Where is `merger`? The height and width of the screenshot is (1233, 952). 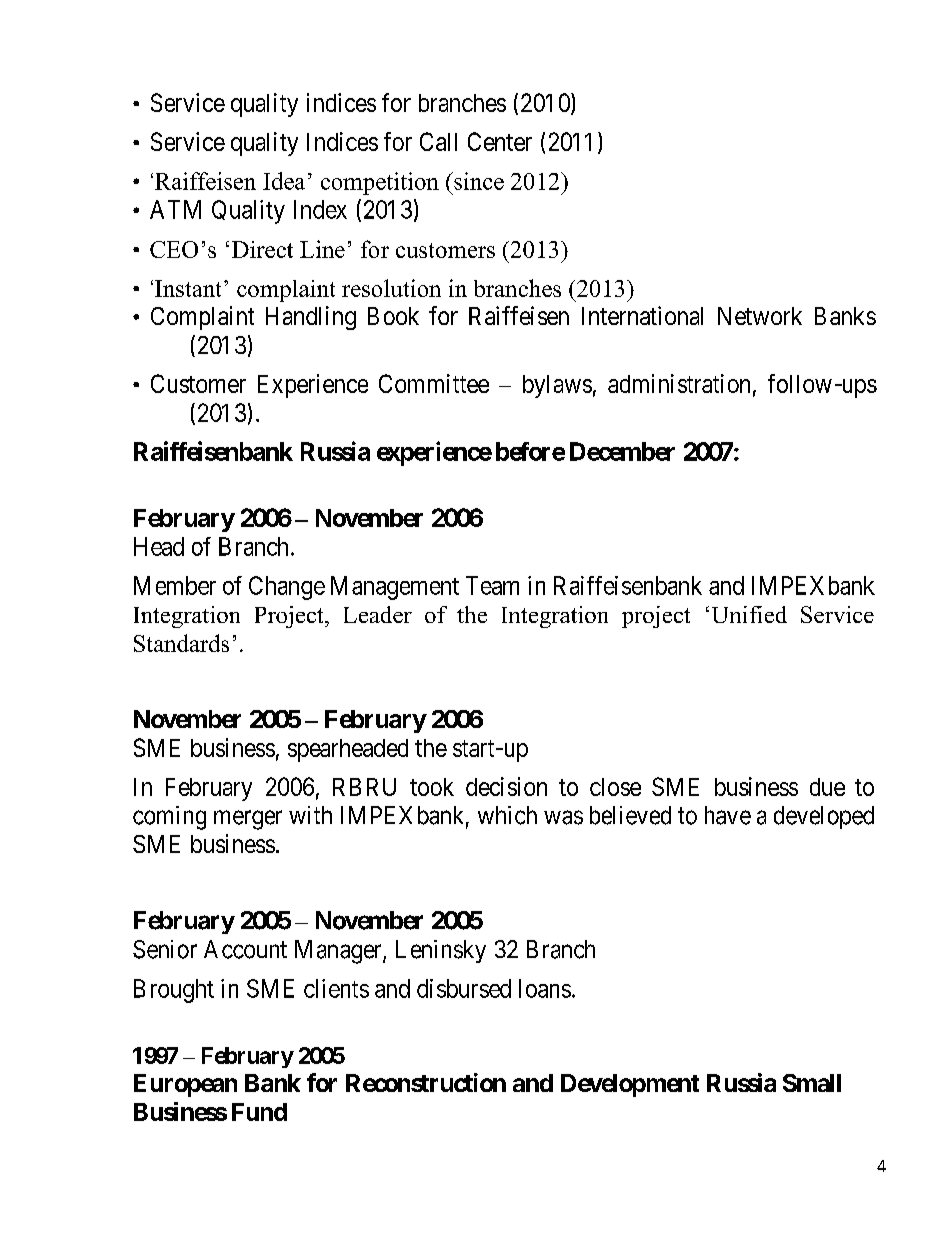 merger is located at coordinates (248, 820).
